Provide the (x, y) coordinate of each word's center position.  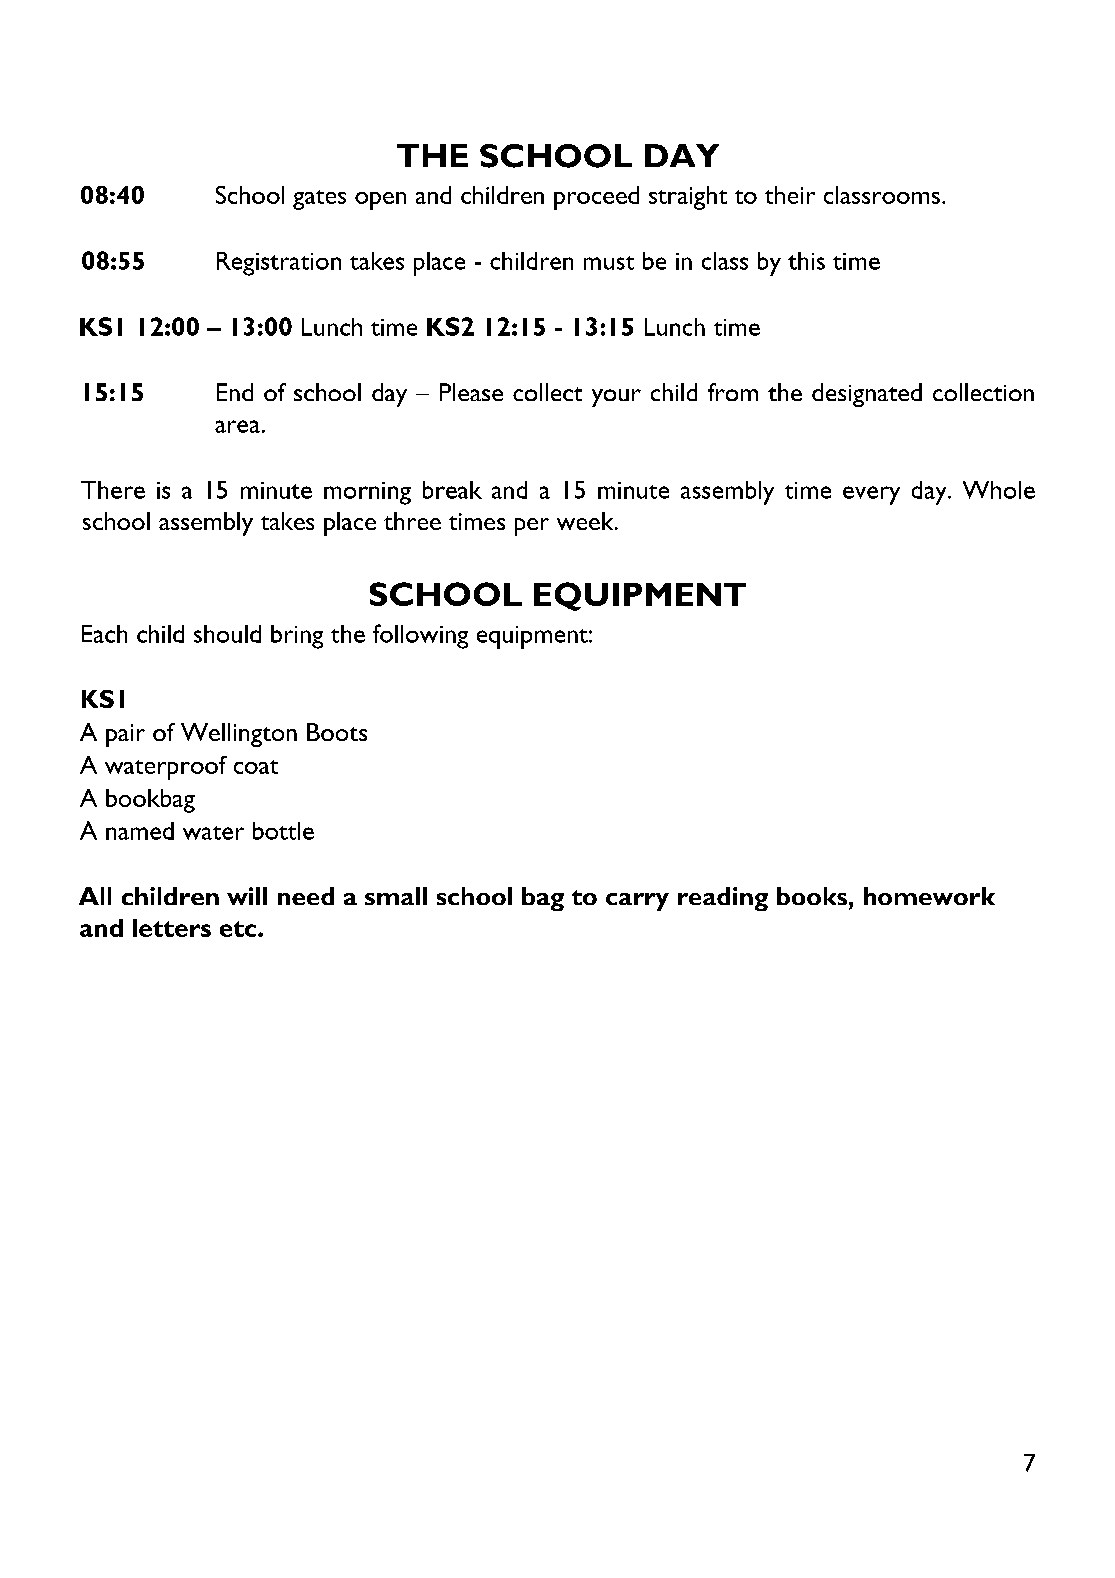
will (247, 896)
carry (637, 902)
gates (319, 200)
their (790, 195)
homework (929, 896)
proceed (596, 198)
